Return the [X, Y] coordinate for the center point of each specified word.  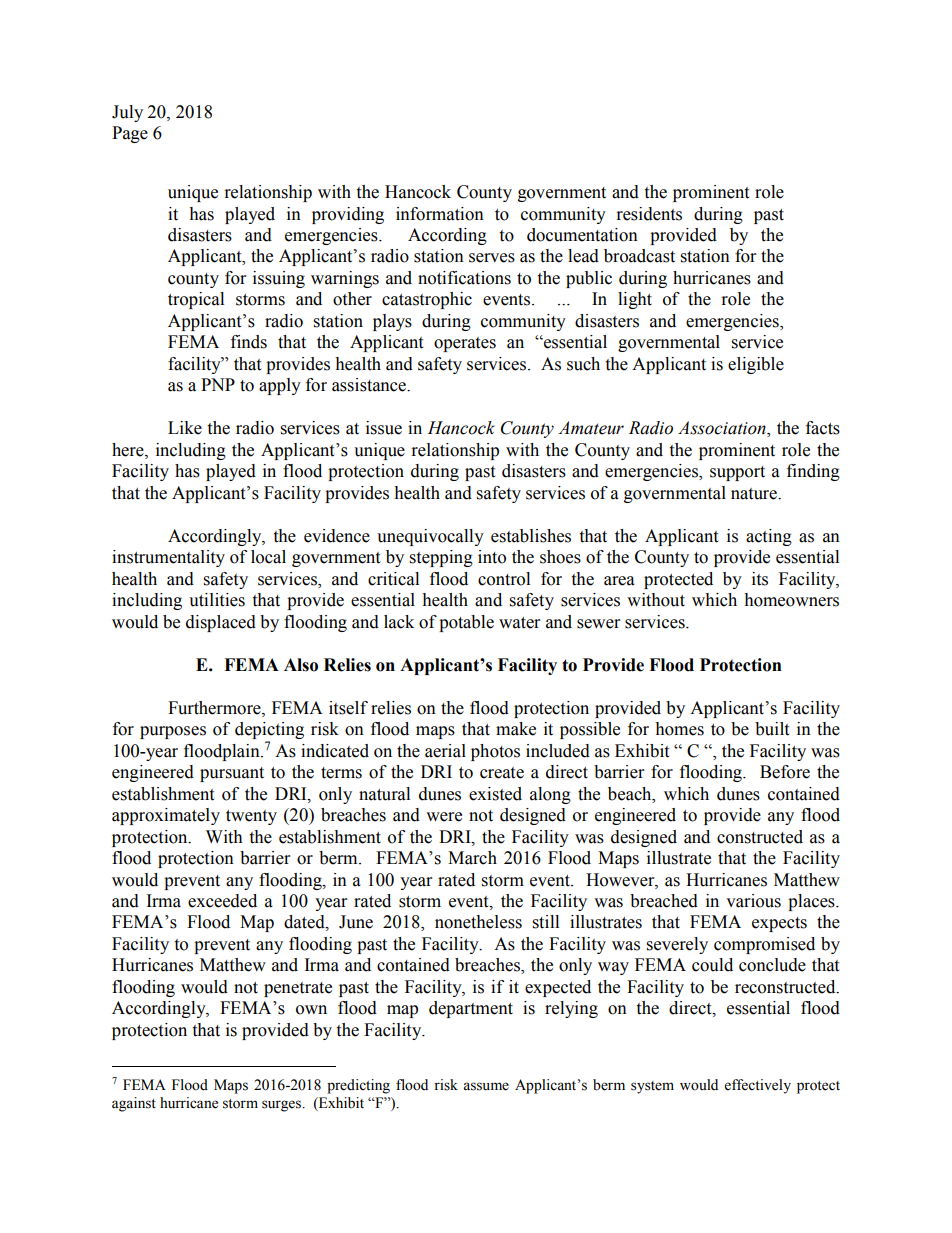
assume [486, 1086]
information [440, 214]
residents [649, 214]
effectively [758, 1086]
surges [282, 1106]
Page [130, 134]
